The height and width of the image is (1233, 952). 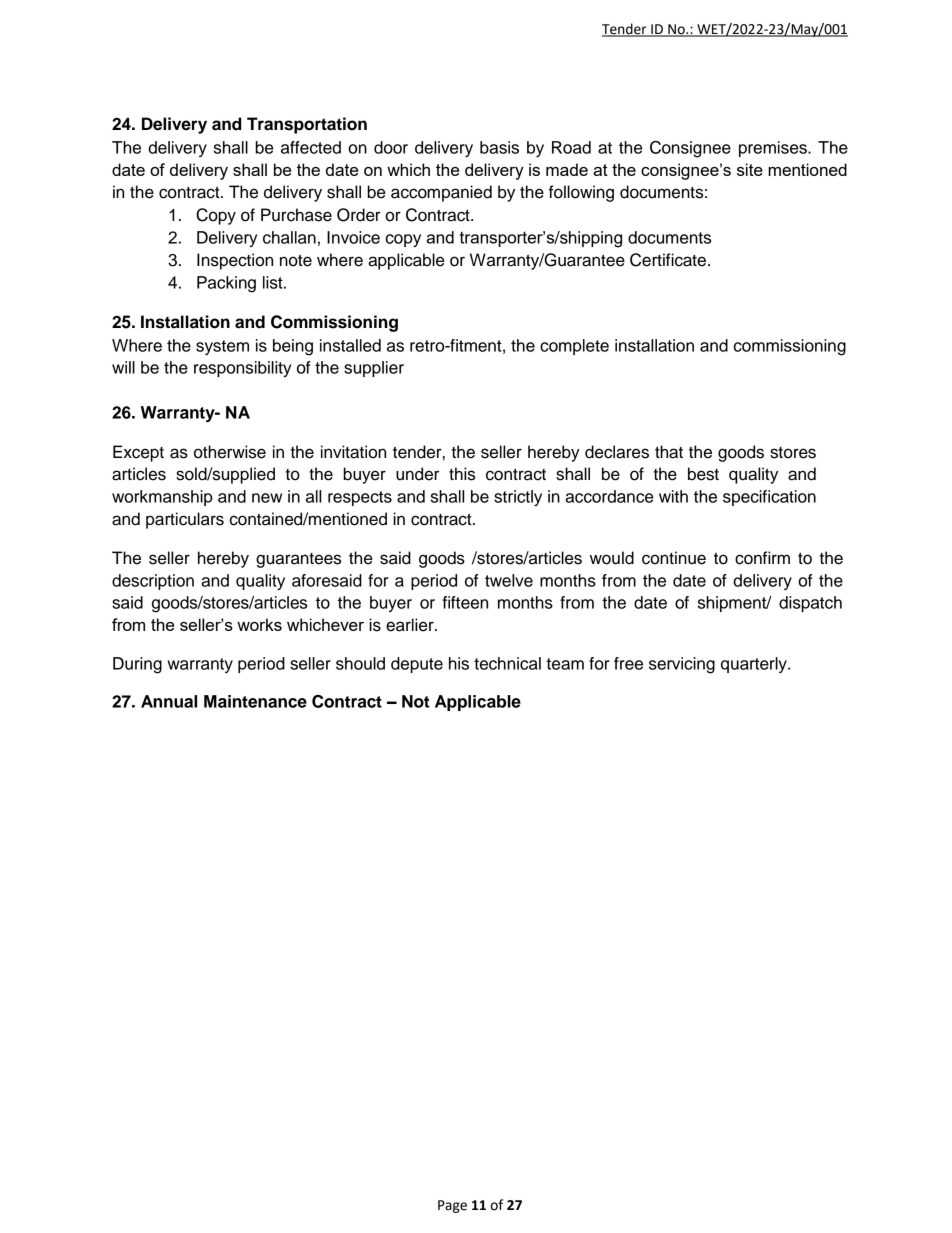 What do you see at coordinates (255, 701) in the image?
I see `Maintenance` at bounding box center [255, 701].
